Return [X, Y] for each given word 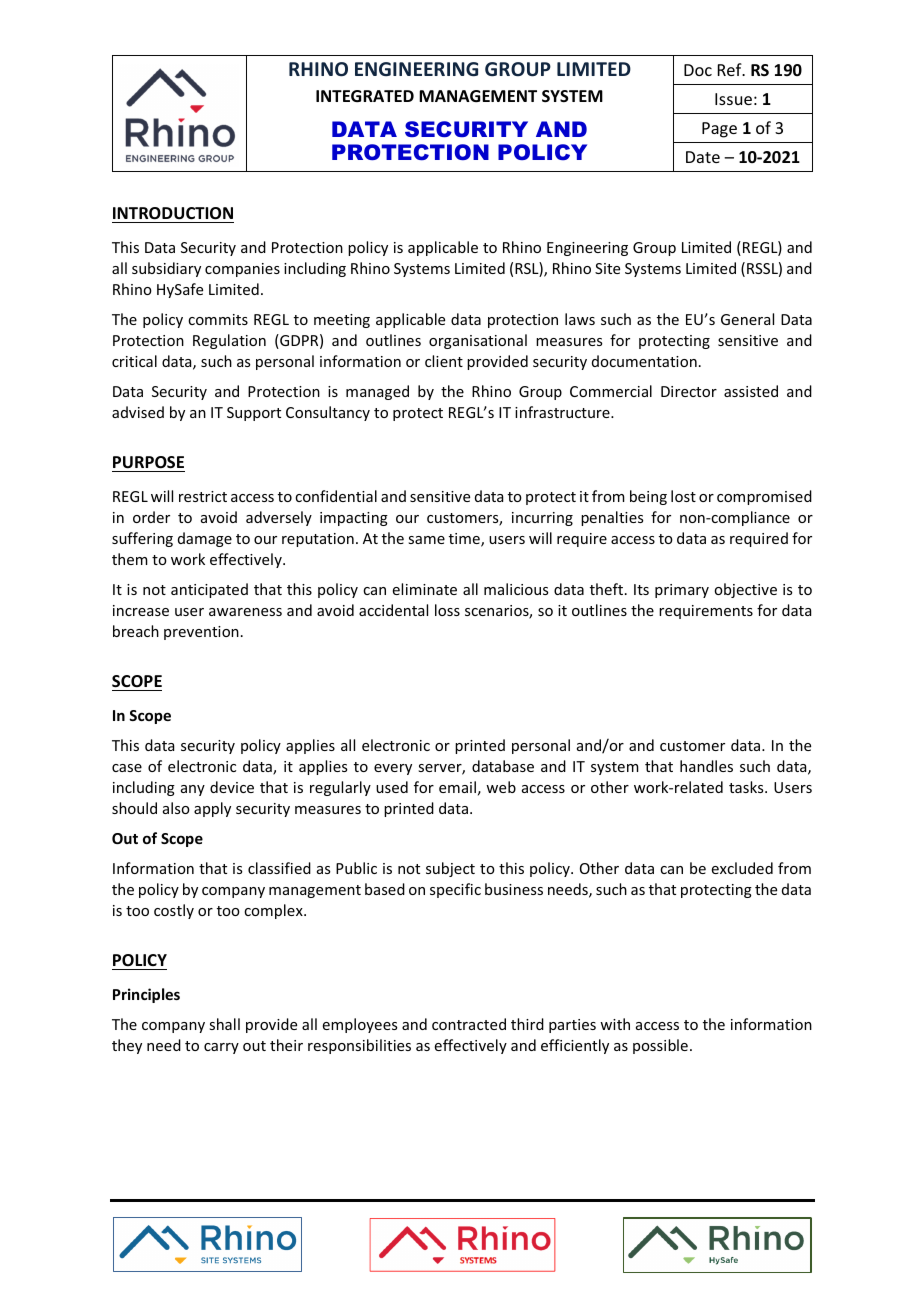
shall [224, 1024]
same [426, 540]
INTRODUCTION [173, 213]
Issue [733, 99]
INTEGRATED [365, 96]
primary [682, 591]
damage [205, 539]
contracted [469, 1024]
